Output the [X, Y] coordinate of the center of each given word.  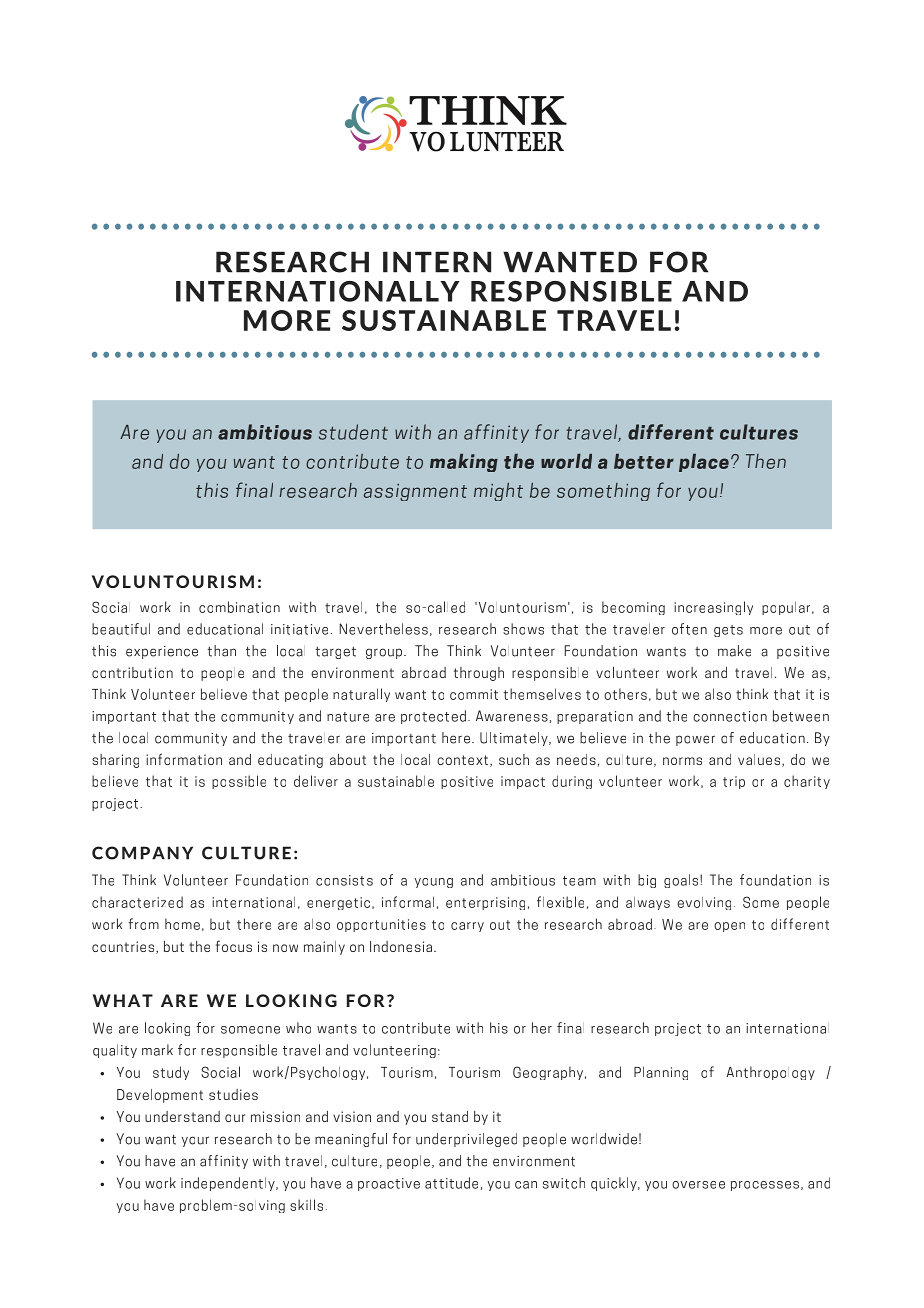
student [353, 432]
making [464, 463]
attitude [451, 1183]
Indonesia [401, 946]
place [704, 463]
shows [523, 629]
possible [239, 782]
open [729, 927]
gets [728, 631]
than [221, 651]
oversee [698, 1185]
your [195, 1141]
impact [523, 782]
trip [734, 782]
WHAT [123, 1000]
